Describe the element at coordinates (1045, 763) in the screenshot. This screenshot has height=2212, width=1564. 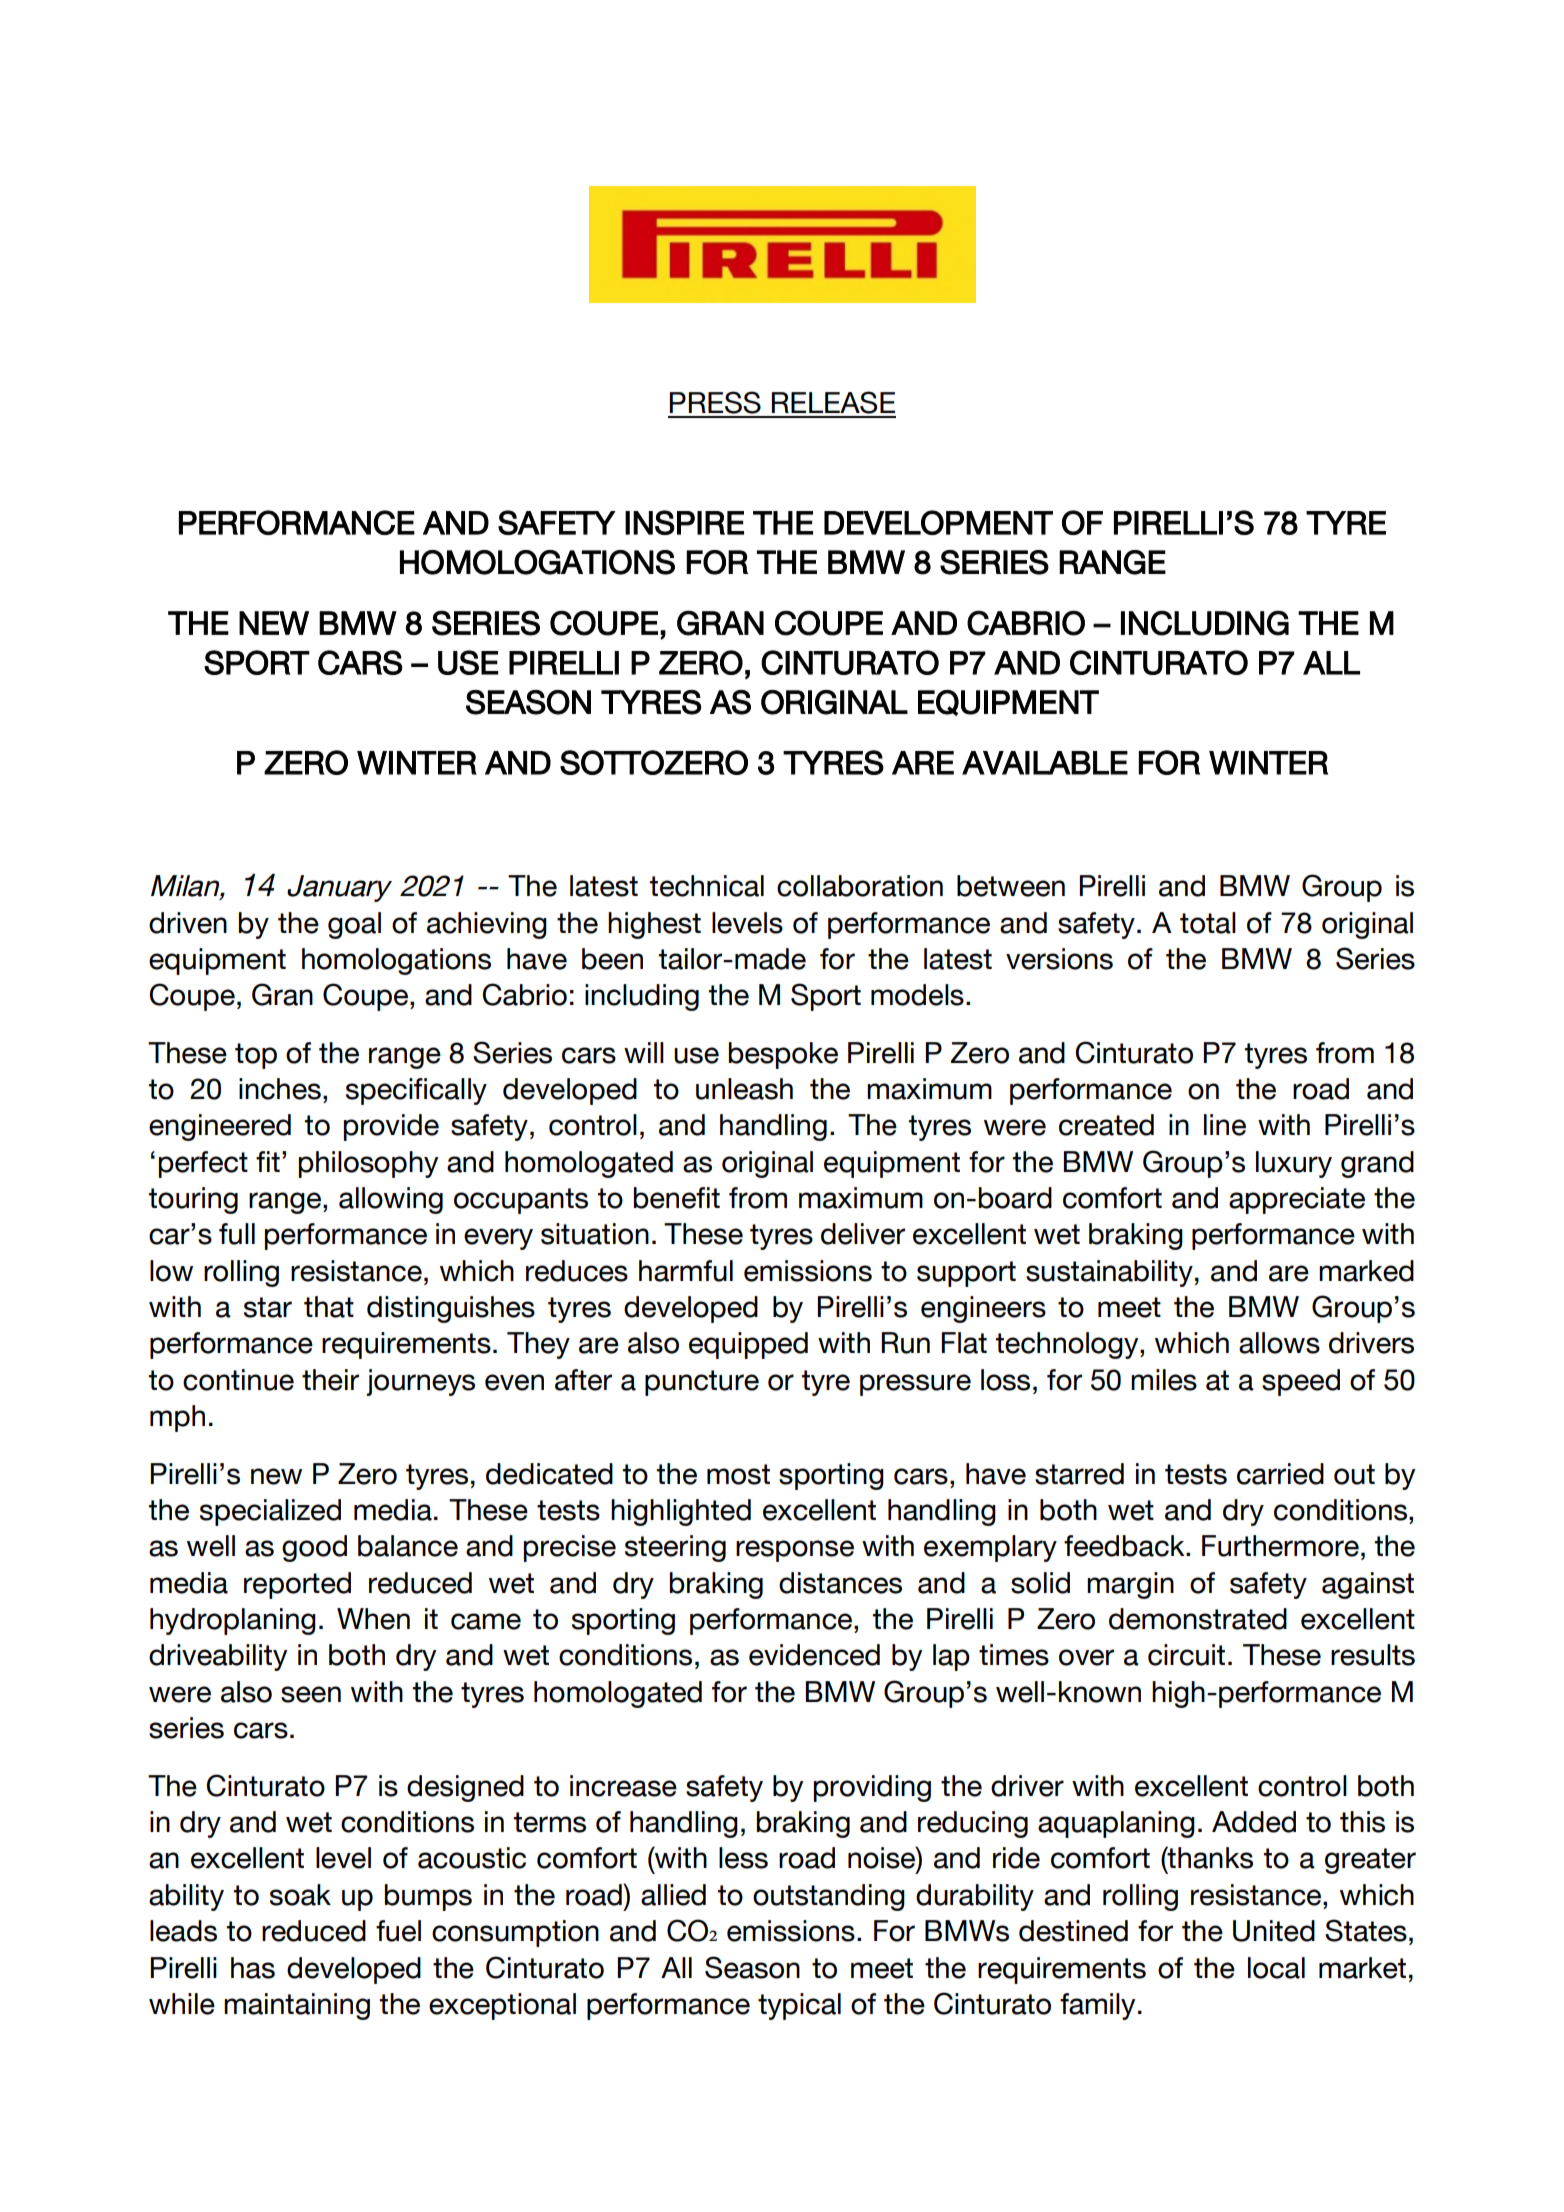
I see `AVAILABLE` at that location.
